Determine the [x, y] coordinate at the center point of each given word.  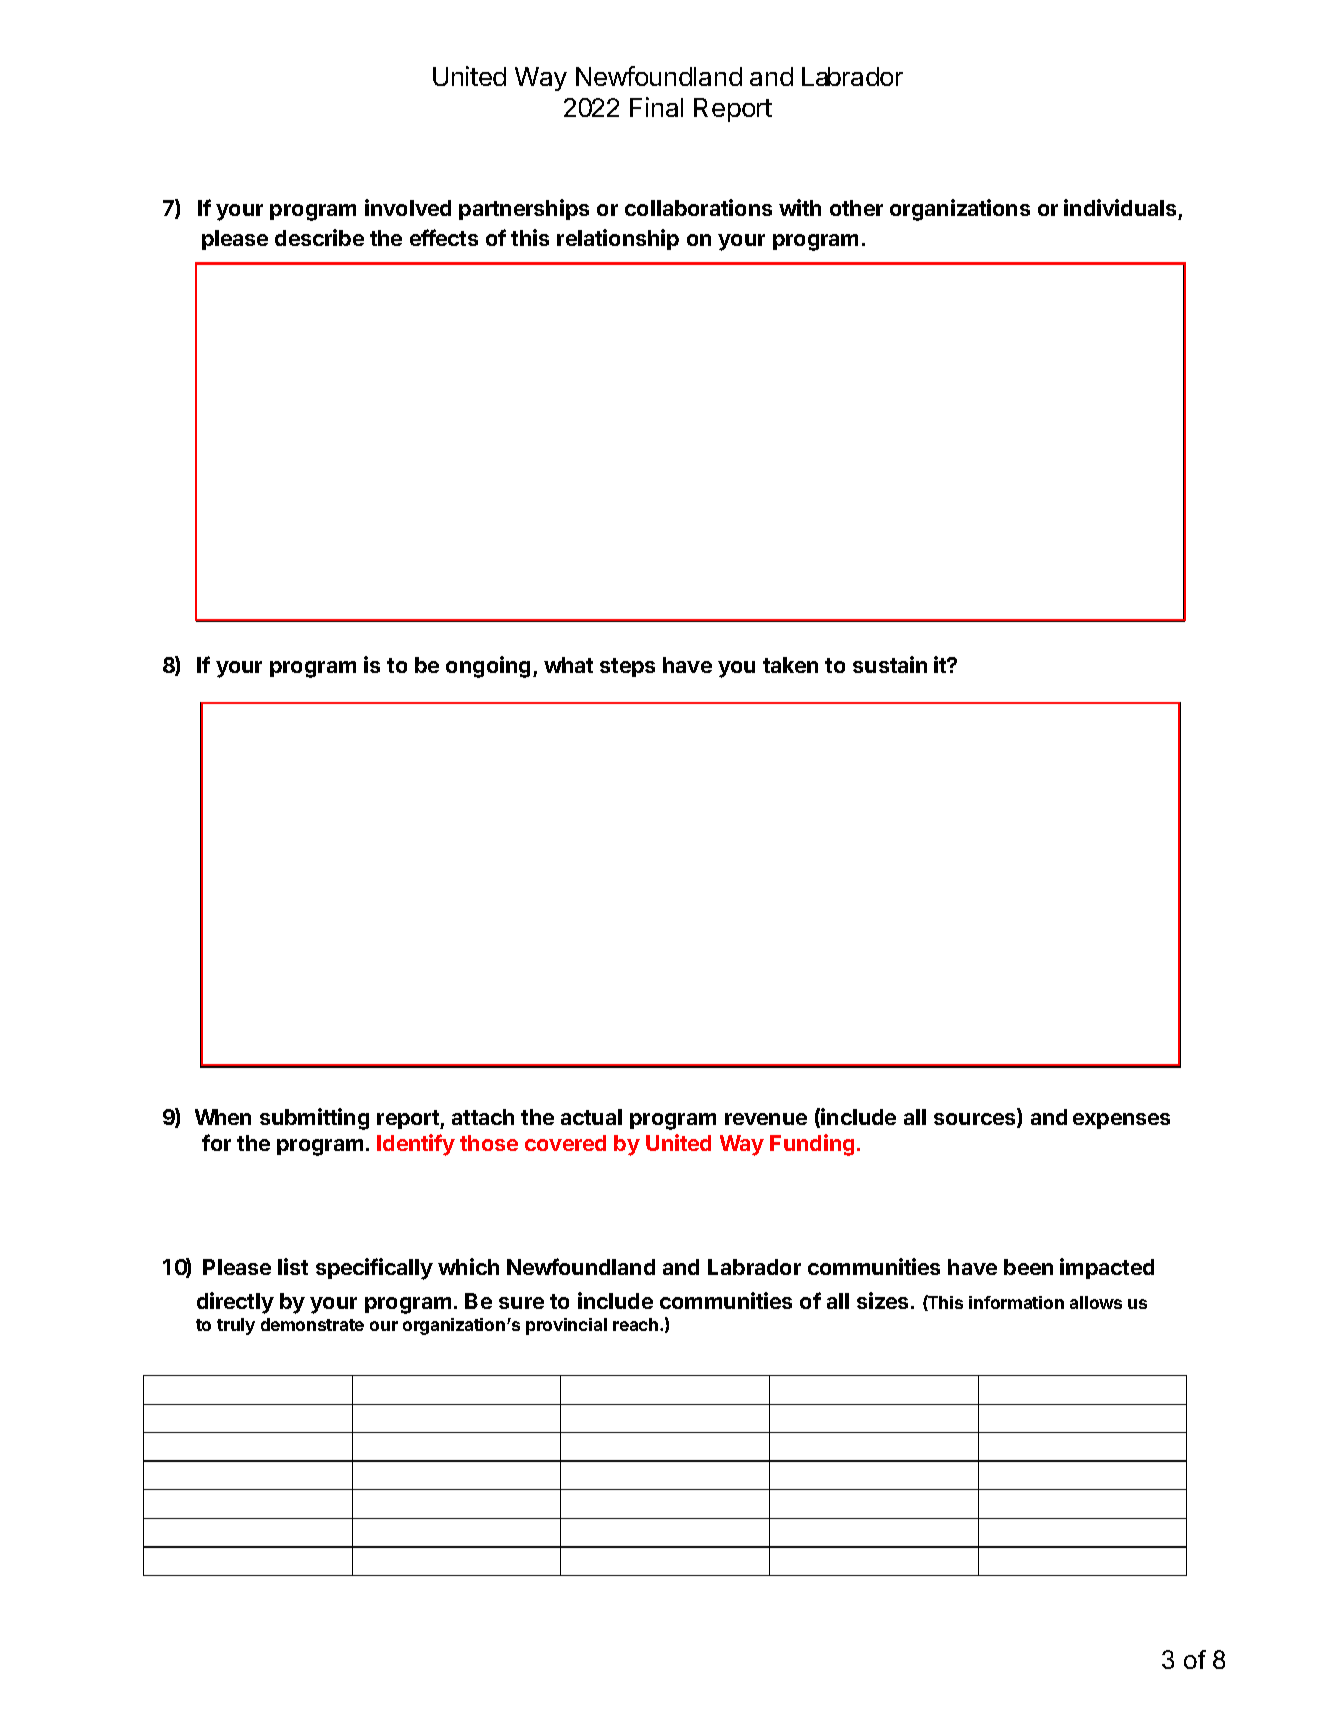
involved [408, 207]
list [293, 1266]
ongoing [488, 667]
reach [637, 1324]
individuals [1120, 207]
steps [627, 667]
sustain [890, 664]
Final [656, 107]
